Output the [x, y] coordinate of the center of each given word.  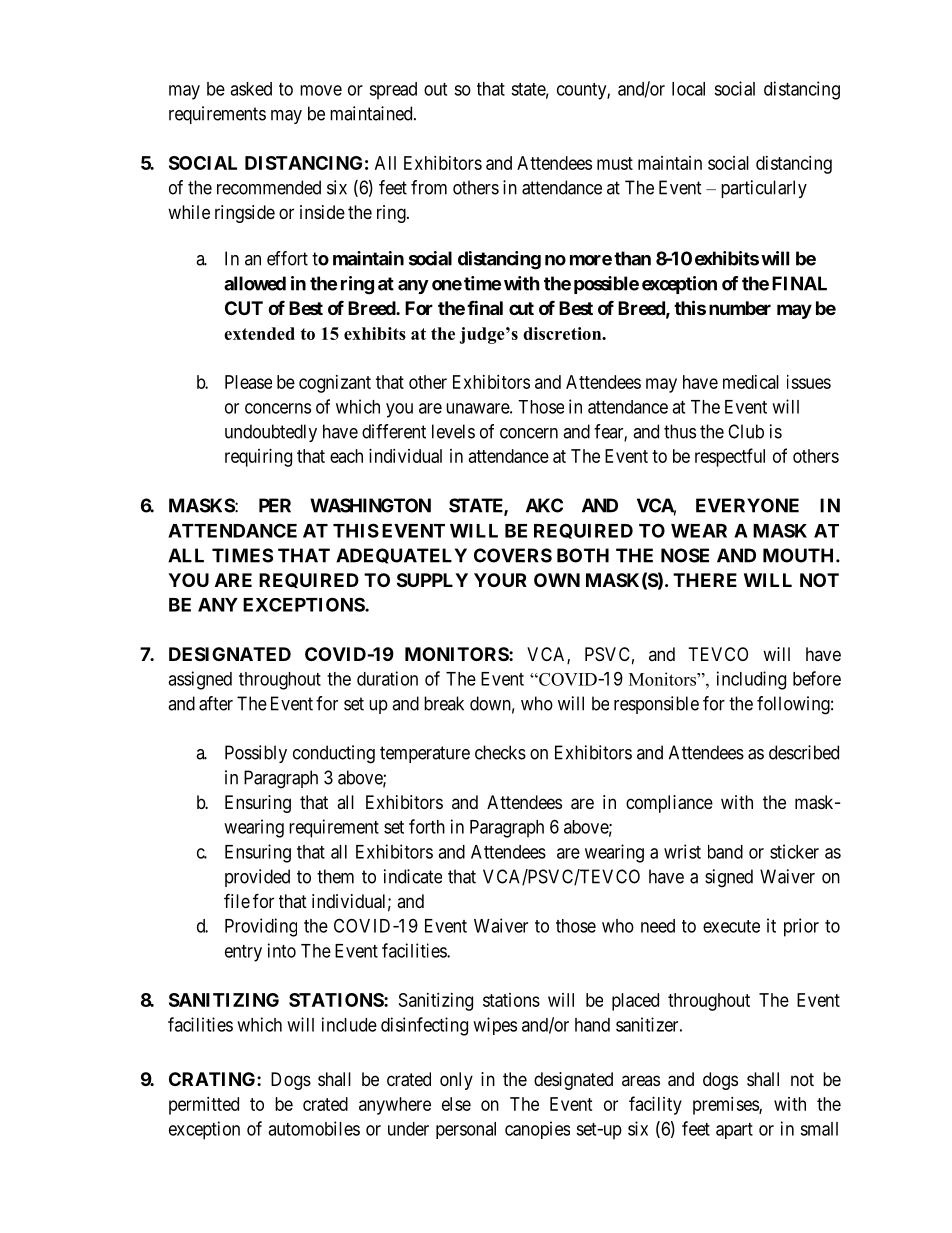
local [688, 89]
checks [500, 752]
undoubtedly [271, 433]
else [456, 1104]
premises [726, 1106]
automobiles [314, 1128]
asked [251, 89]
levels [453, 431]
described [804, 752]
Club [746, 431]
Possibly [256, 754]
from [429, 187]
